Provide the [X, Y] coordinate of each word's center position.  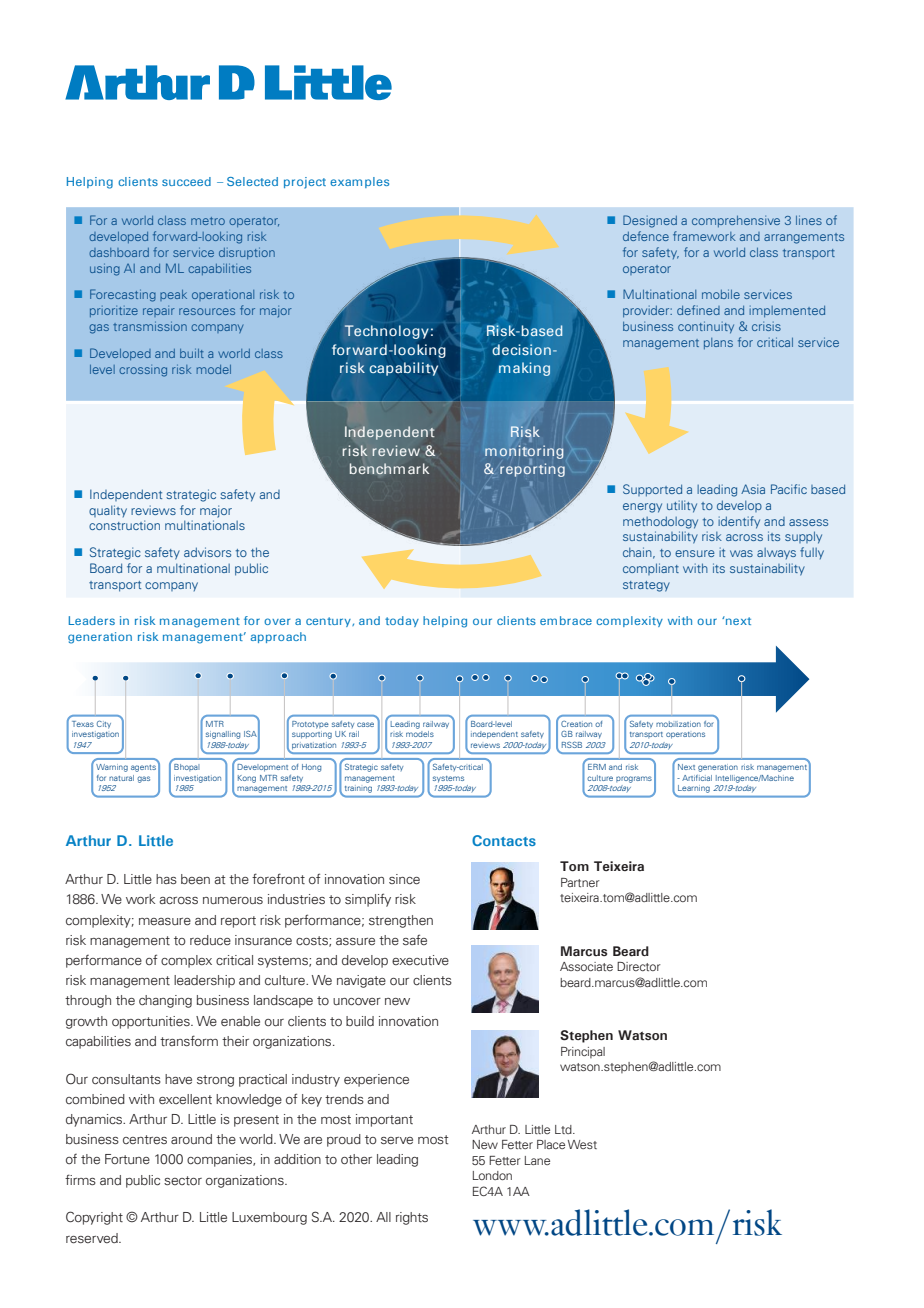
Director [639, 966]
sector [183, 1180]
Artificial [697, 778]
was [741, 553]
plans [718, 343]
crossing [143, 371]
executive [420, 960]
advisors [207, 552]
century [329, 622]
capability [403, 369]
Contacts [504, 840]
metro [208, 221]
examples [359, 182]
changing [165, 1001]
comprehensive [736, 221]
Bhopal [187, 767]
